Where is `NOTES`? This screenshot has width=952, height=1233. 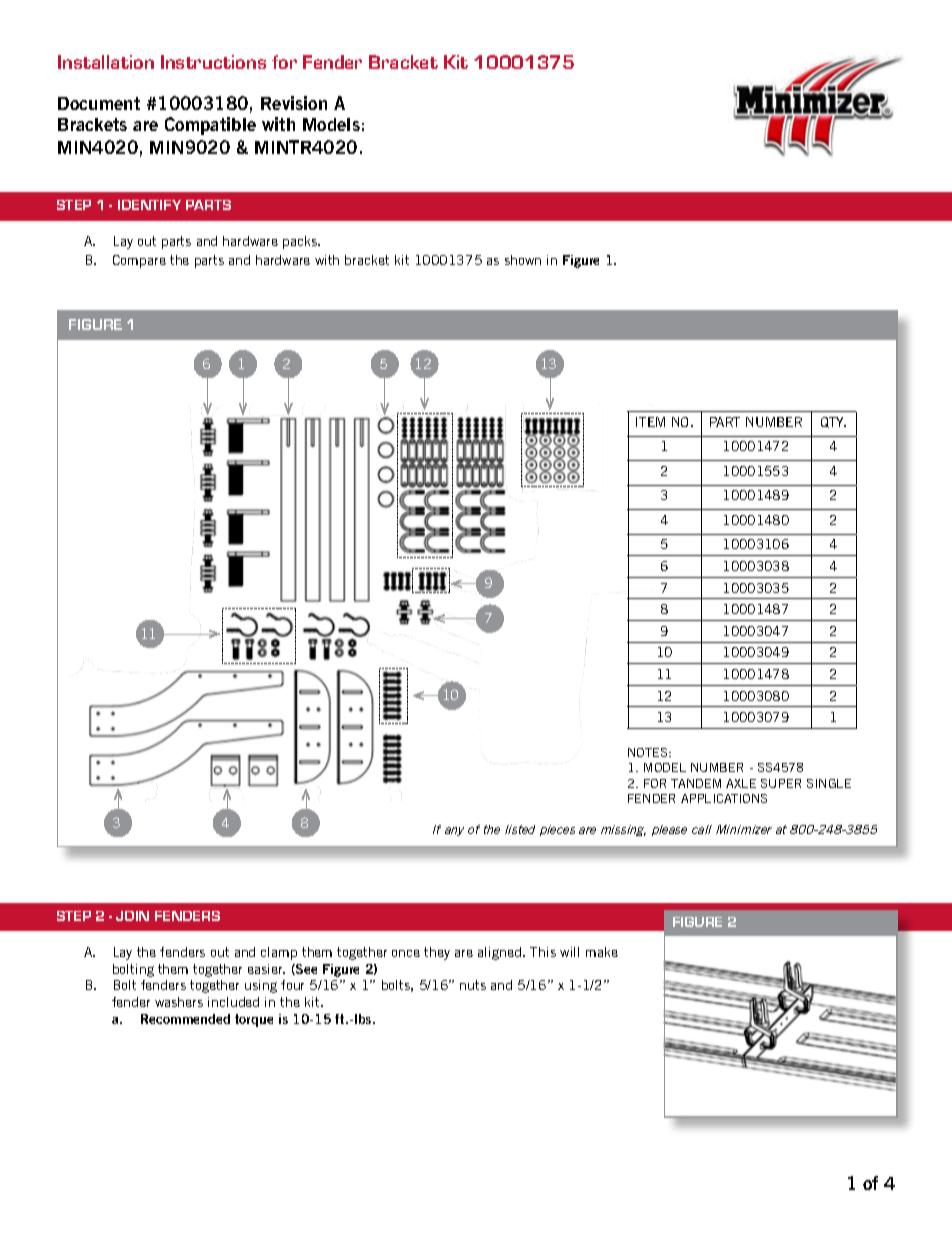
NOTES is located at coordinates (649, 752).
